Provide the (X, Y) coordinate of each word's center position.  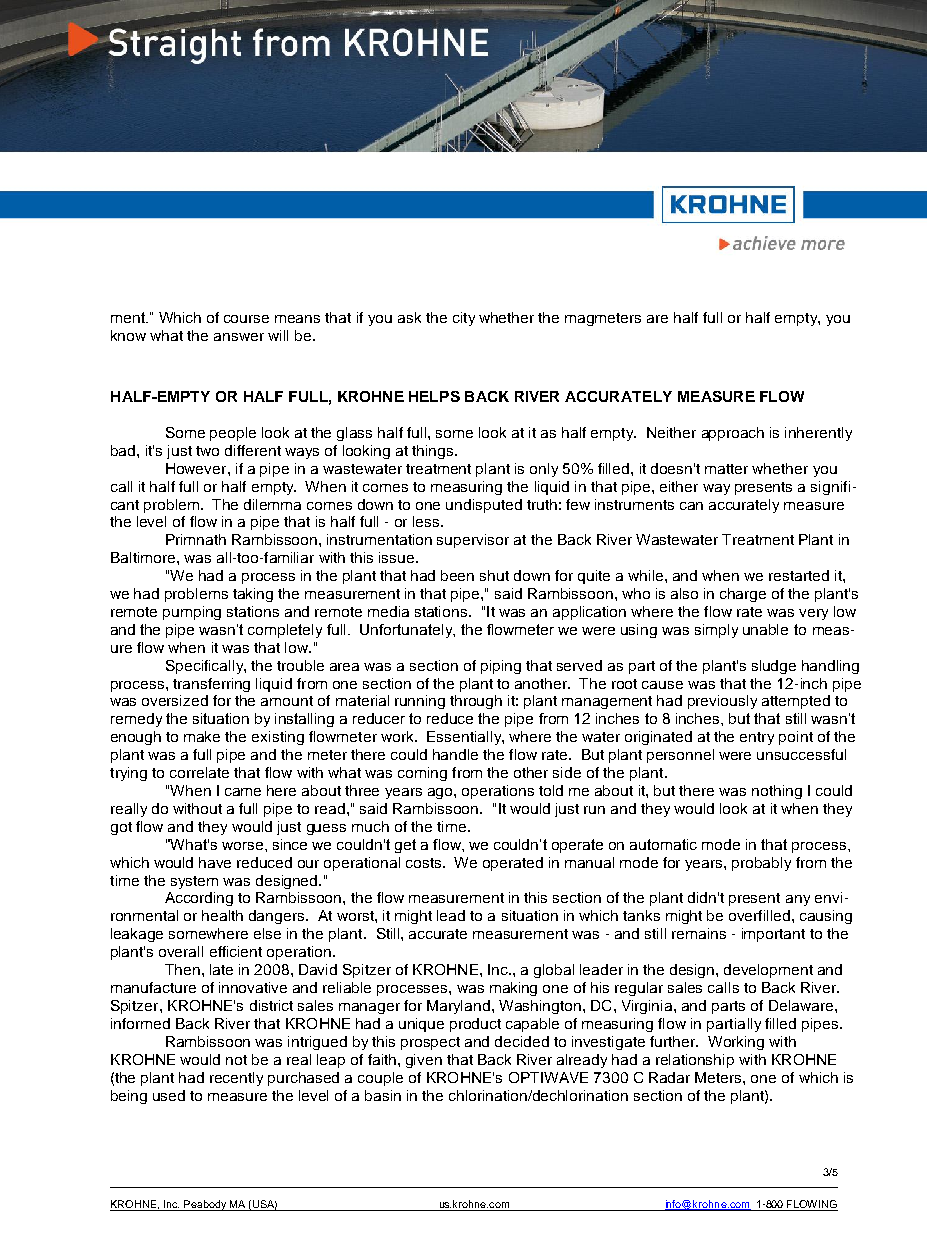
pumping (192, 613)
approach (733, 434)
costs (425, 863)
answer (239, 337)
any (798, 900)
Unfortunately (407, 631)
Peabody (205, 1205)
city (464, 319)
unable (765, 629)
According (199, 899)
